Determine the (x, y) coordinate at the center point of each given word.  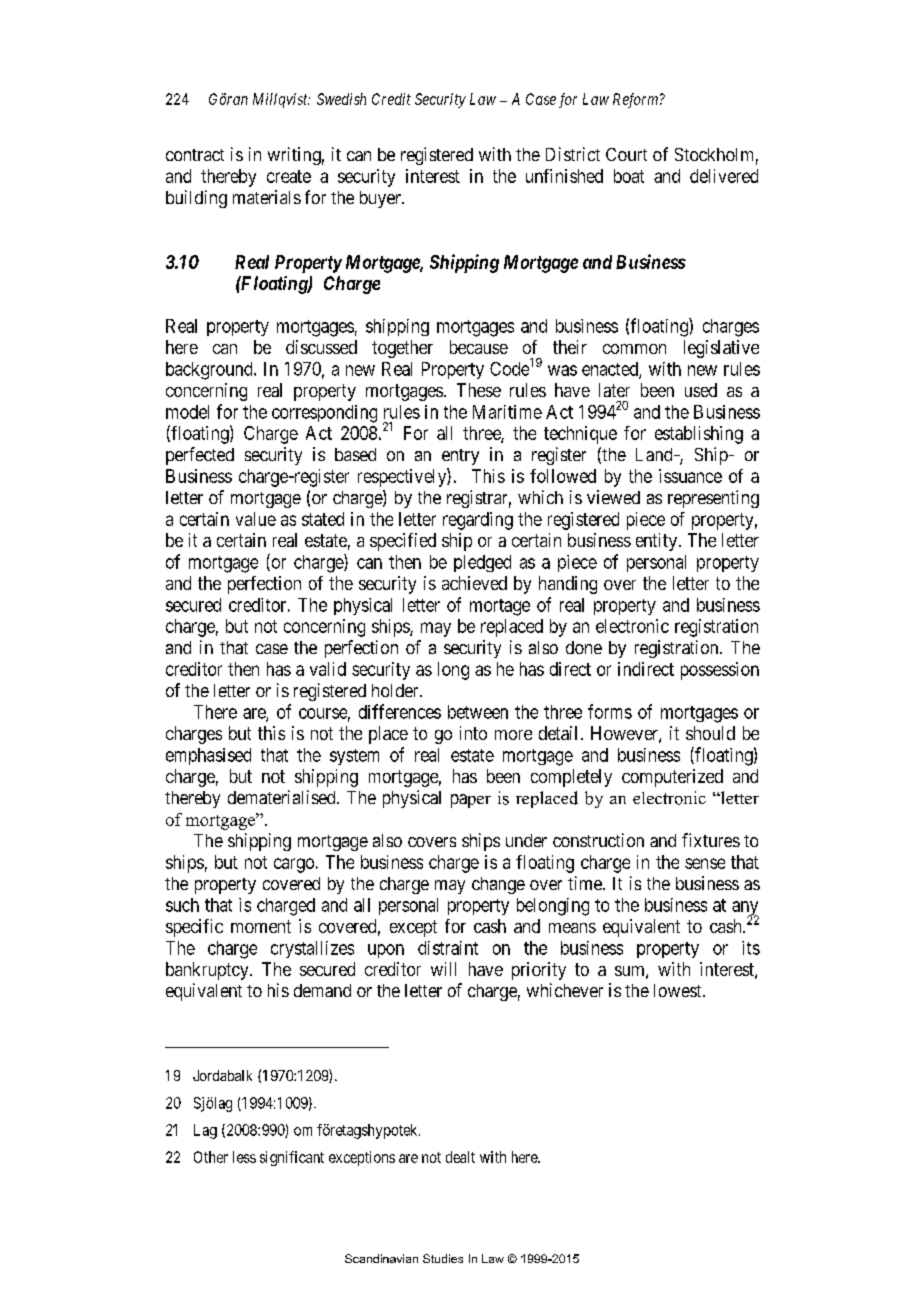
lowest (679, 990)
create (289, 176)
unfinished (564, 176)
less (244, 1157)
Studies (443, 1258)
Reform (635, 100)
